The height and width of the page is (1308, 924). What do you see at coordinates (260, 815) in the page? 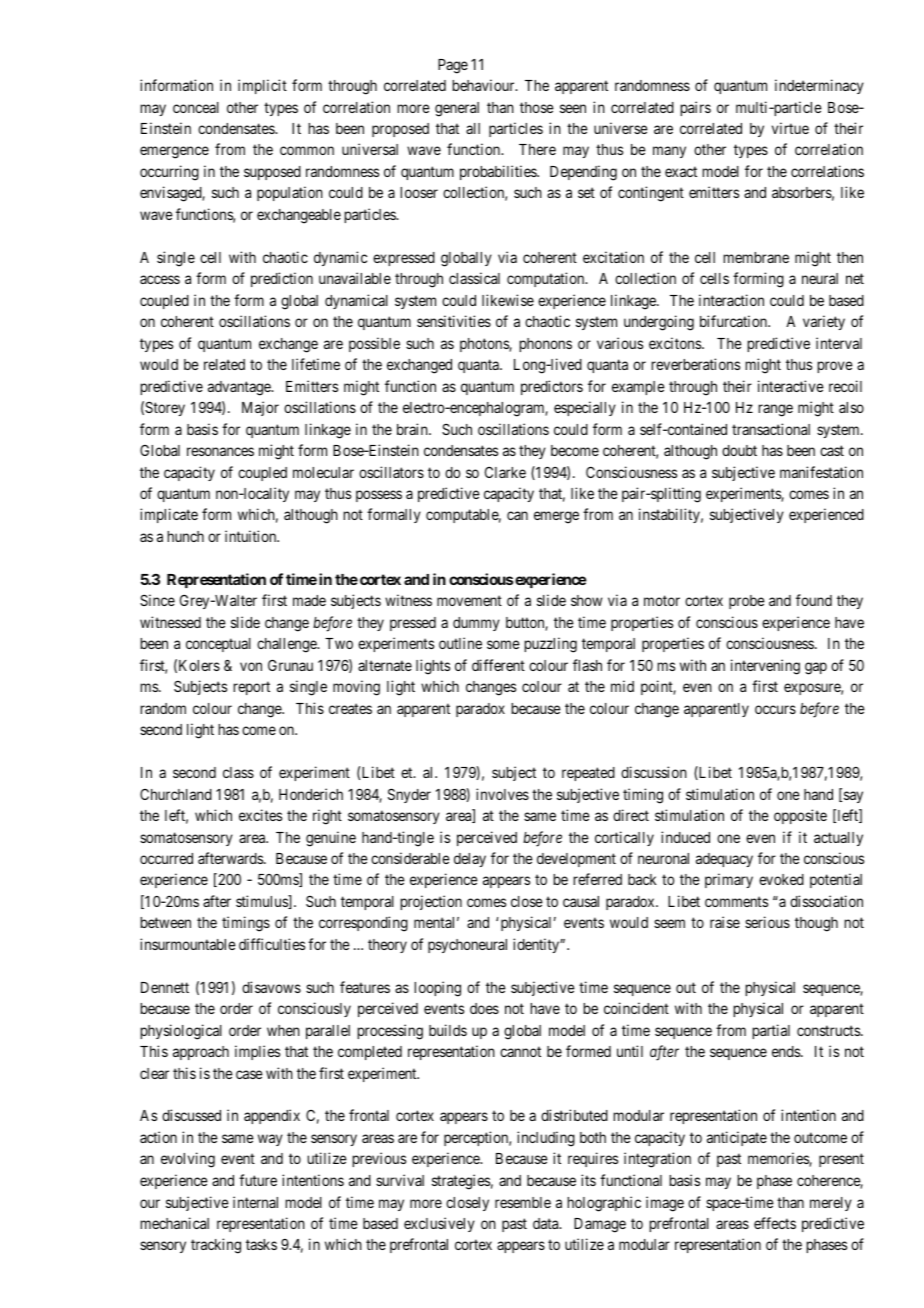
I see `excites` at bounding box center [260, 815].
